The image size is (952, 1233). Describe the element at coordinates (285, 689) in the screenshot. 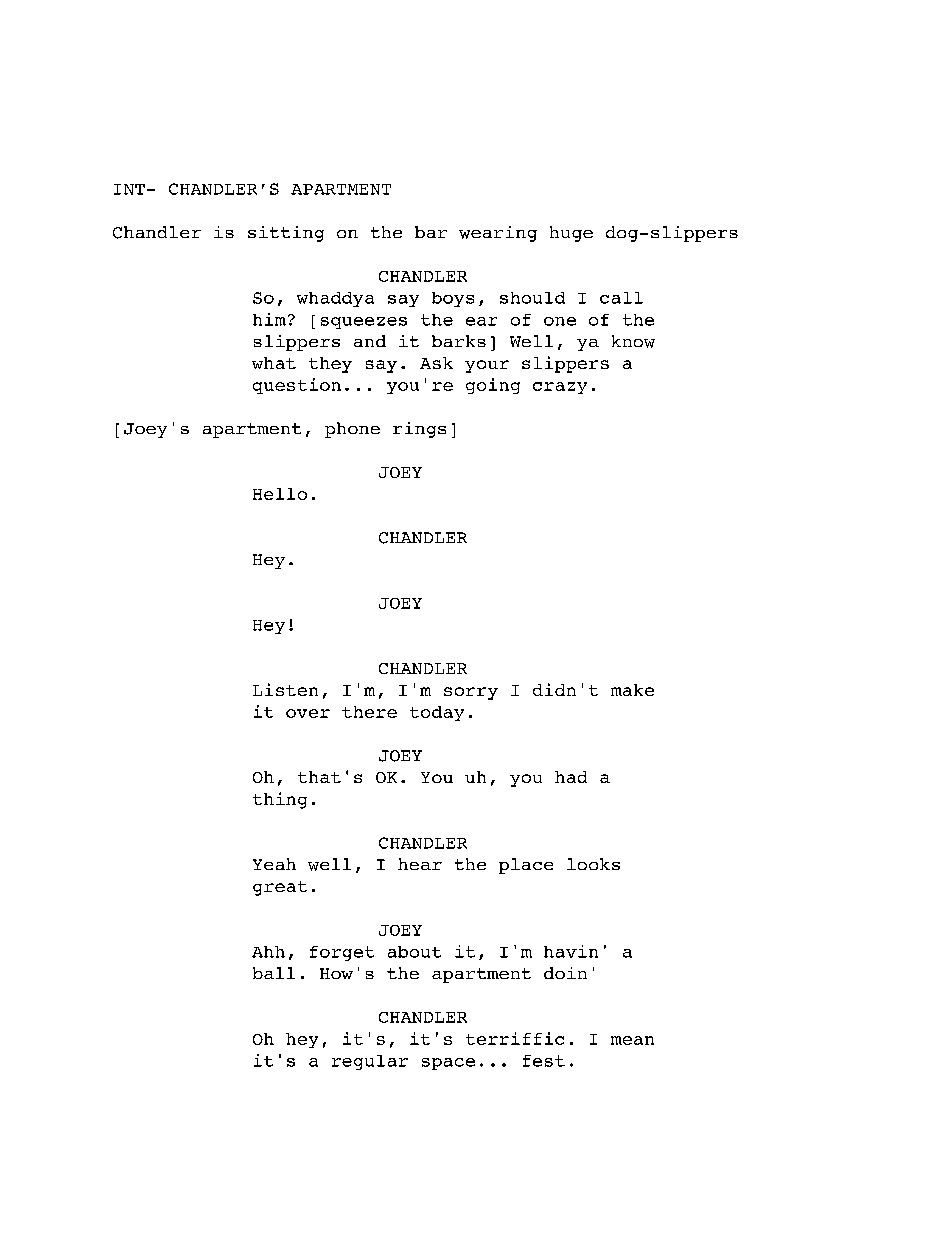

I see `Listen` at that location.
